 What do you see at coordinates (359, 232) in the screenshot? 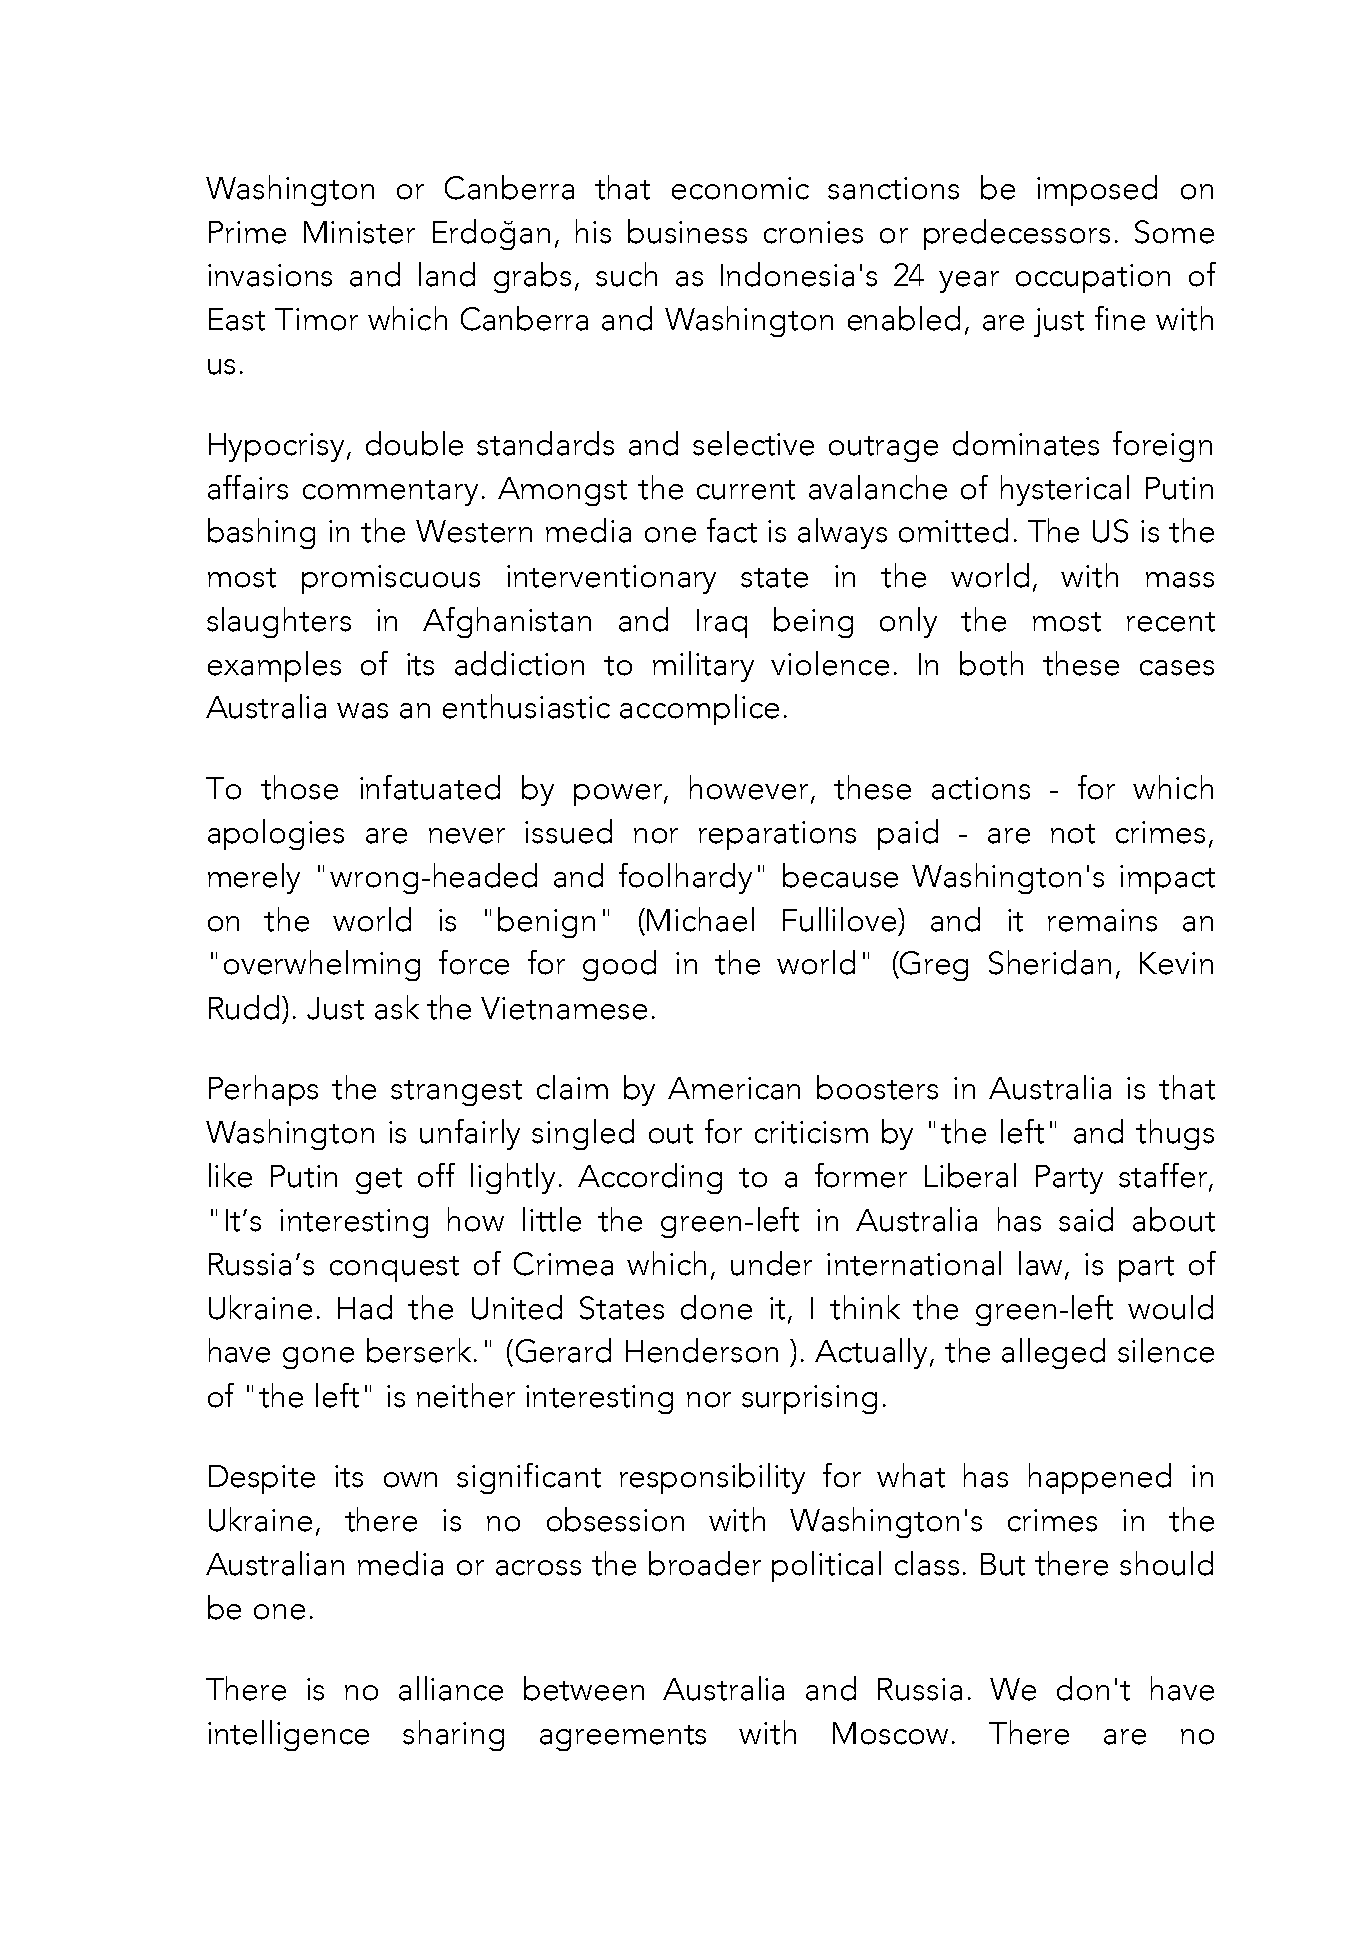
I see `Minister` at bounding box center [359, 232].
